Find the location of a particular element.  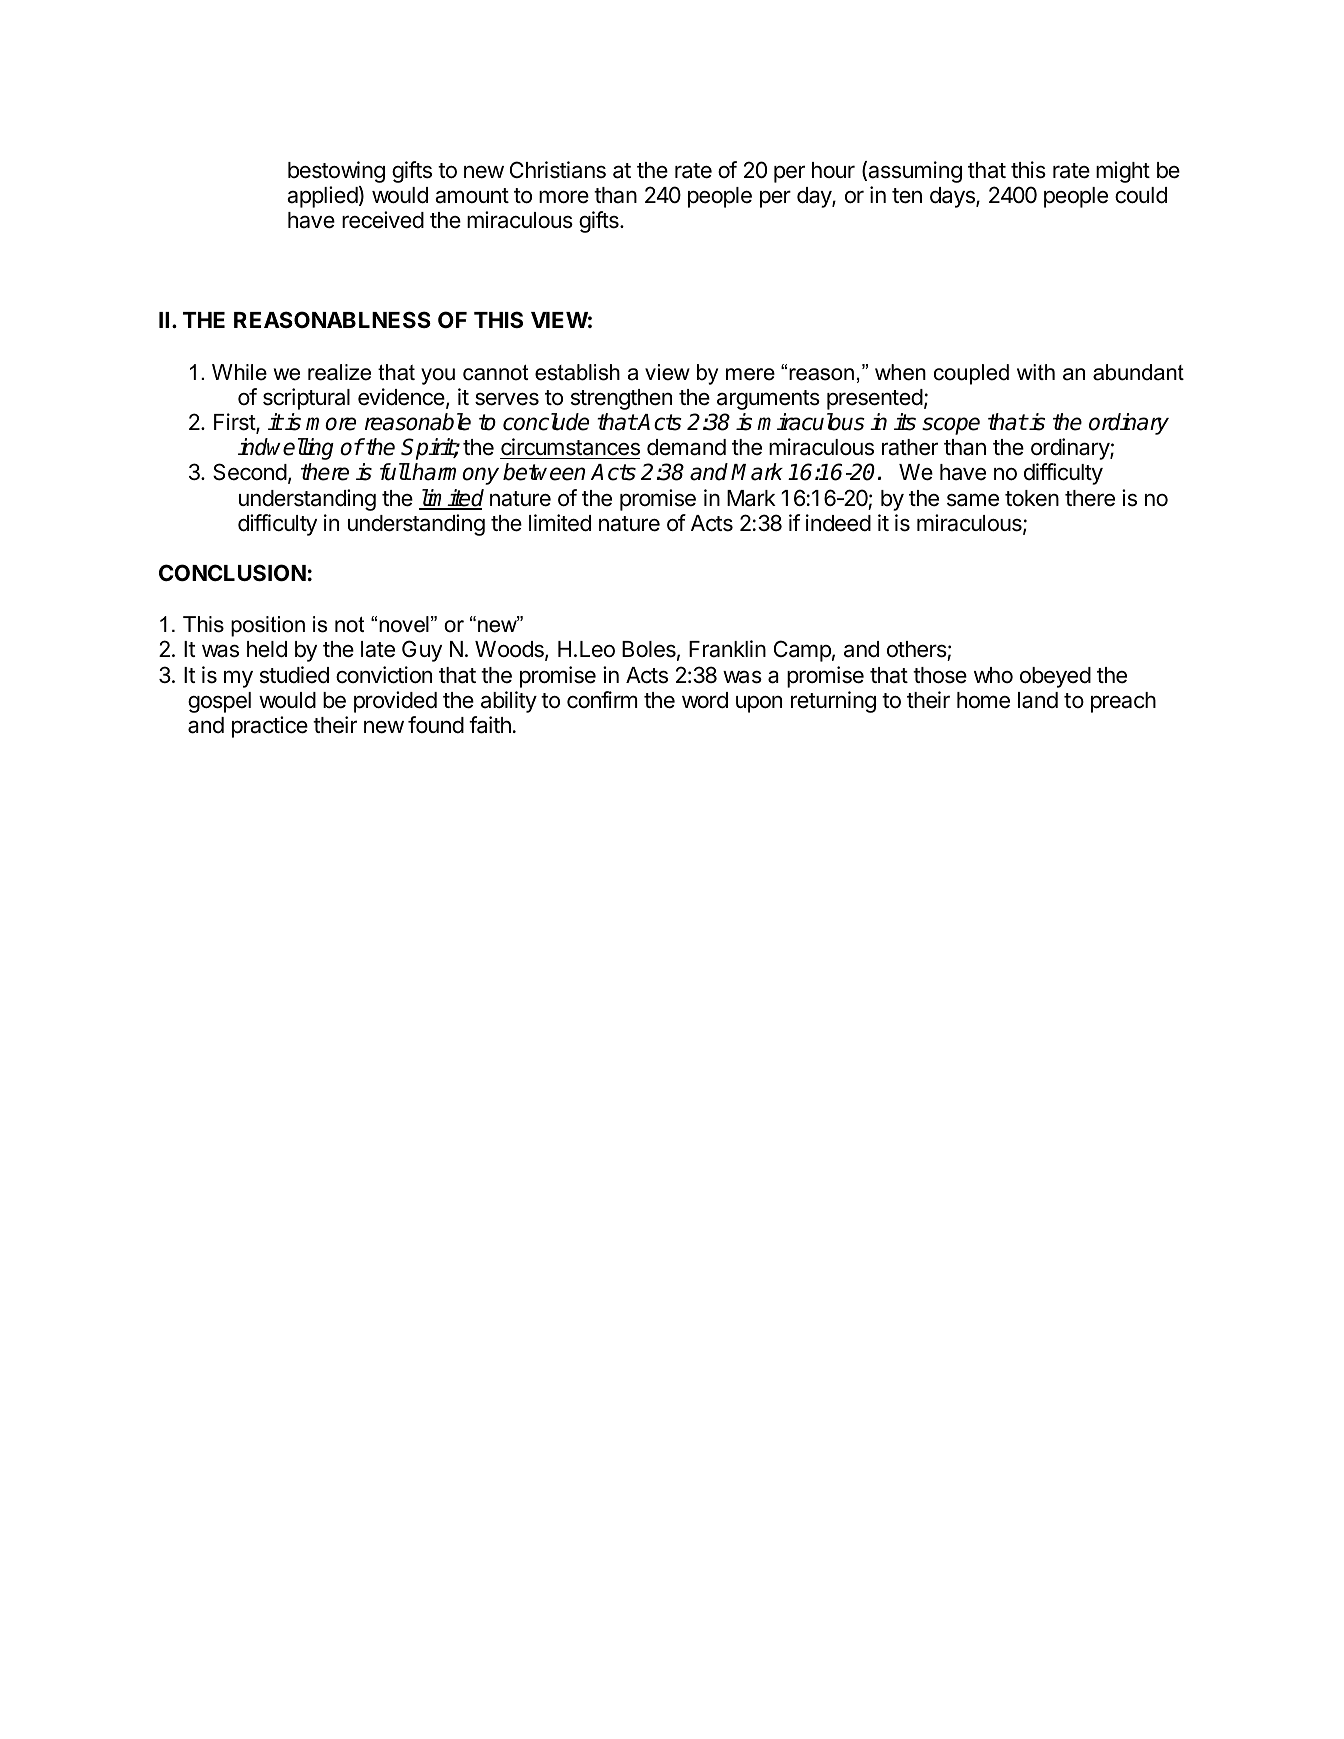

Christians is located at coordinates (558, 170).
